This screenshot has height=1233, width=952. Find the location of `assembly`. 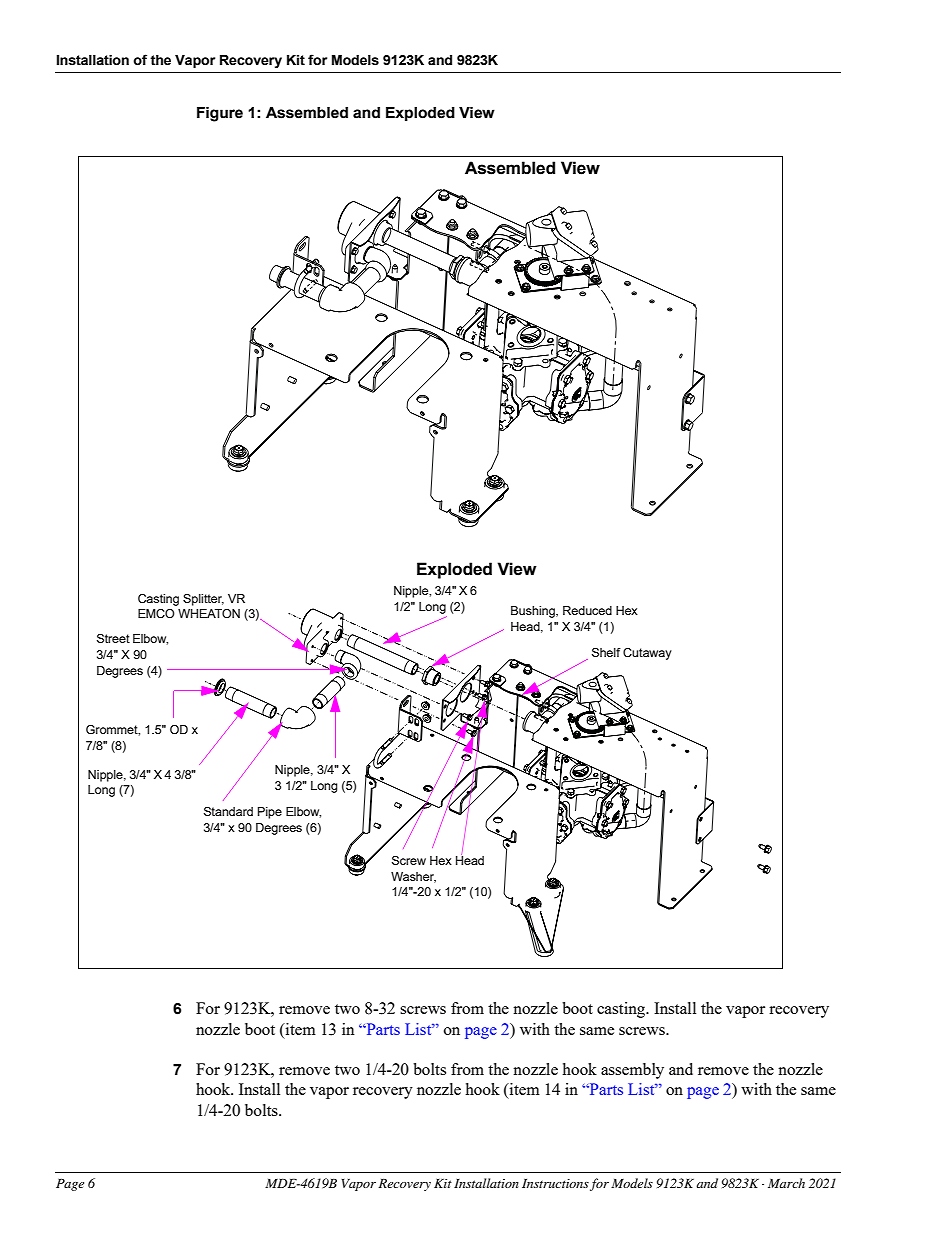

assembly is located at coordinates (632, 1071).
